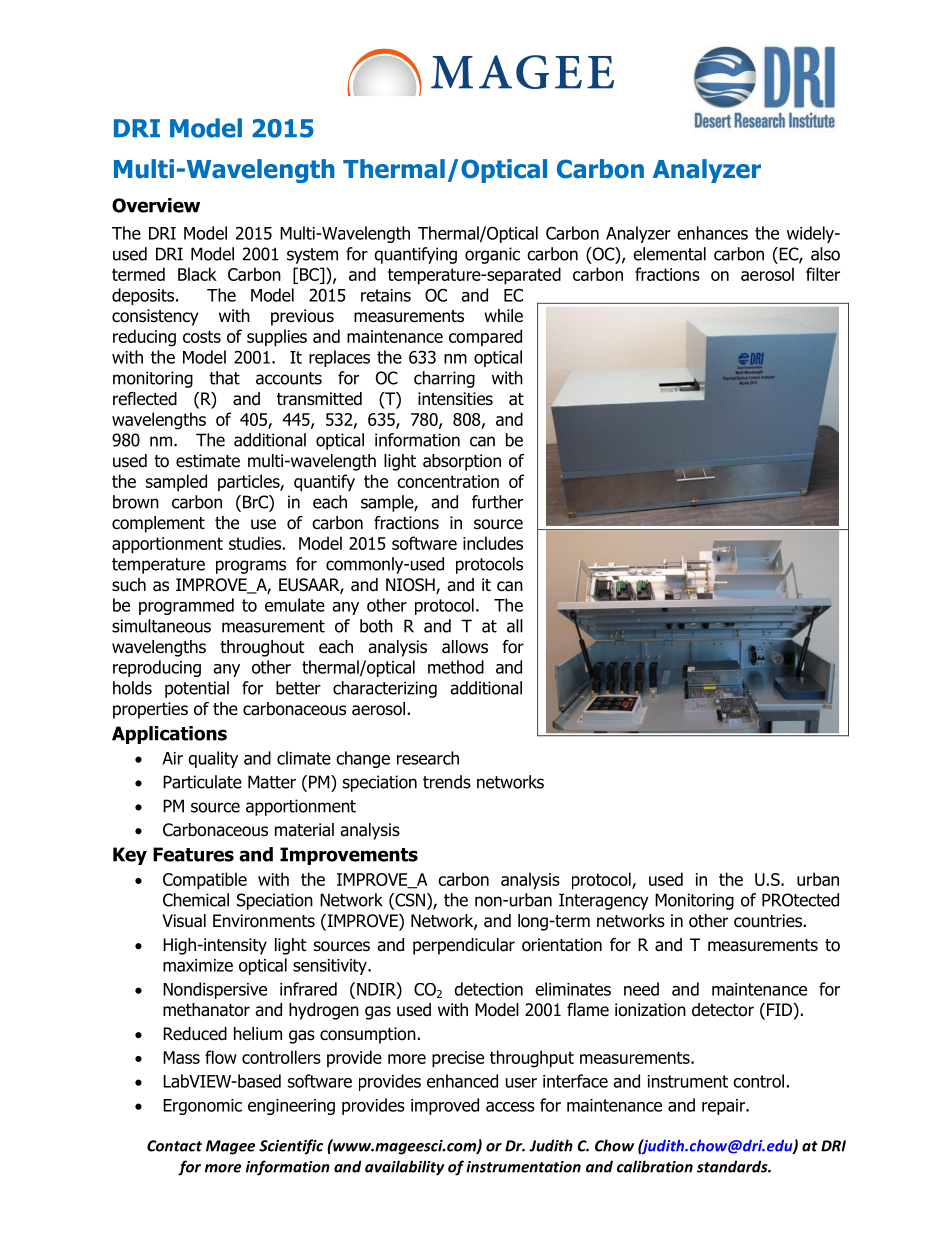 Image resolution: width=952 pixels, height=1233 pixels. What do you see at coordinates (492, 255) in the screenshot?
I see `organic` at bounding box center [492, 255].
